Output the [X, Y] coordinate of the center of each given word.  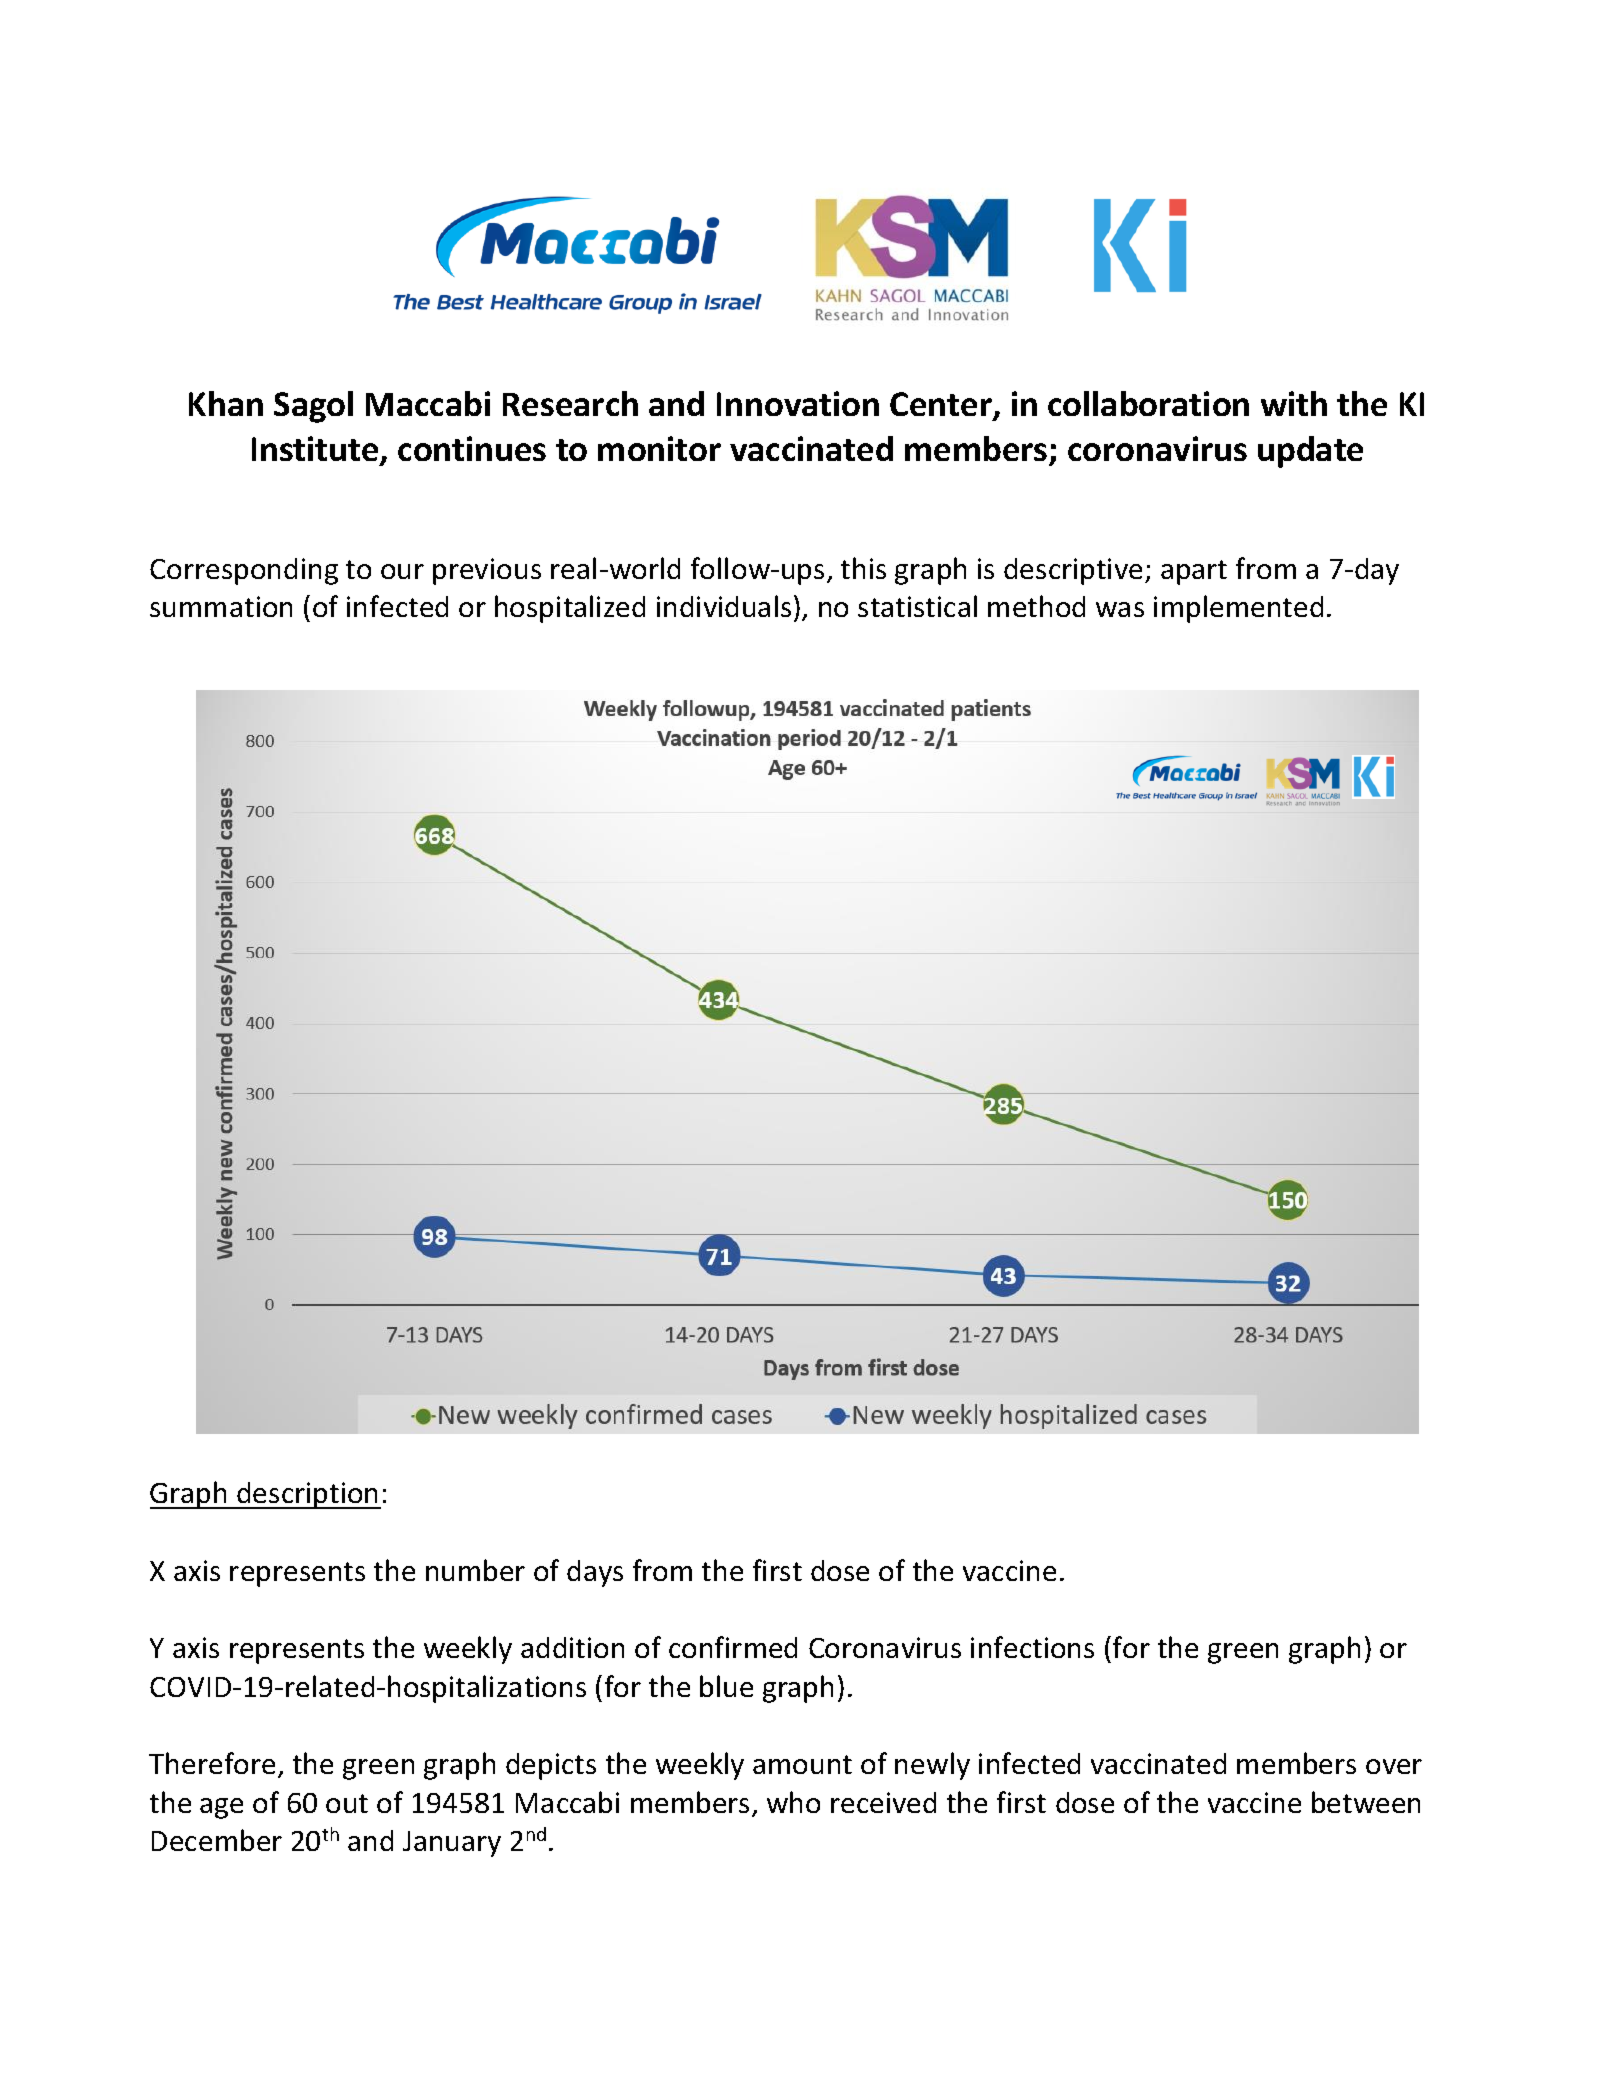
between [1366, 1802]
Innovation [798, 403]
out [347, 1803]
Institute [316, 450]
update [1310, 452]
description [308, 1495]
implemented [1238, 609]
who [793, 1802]
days [595, 1573]
